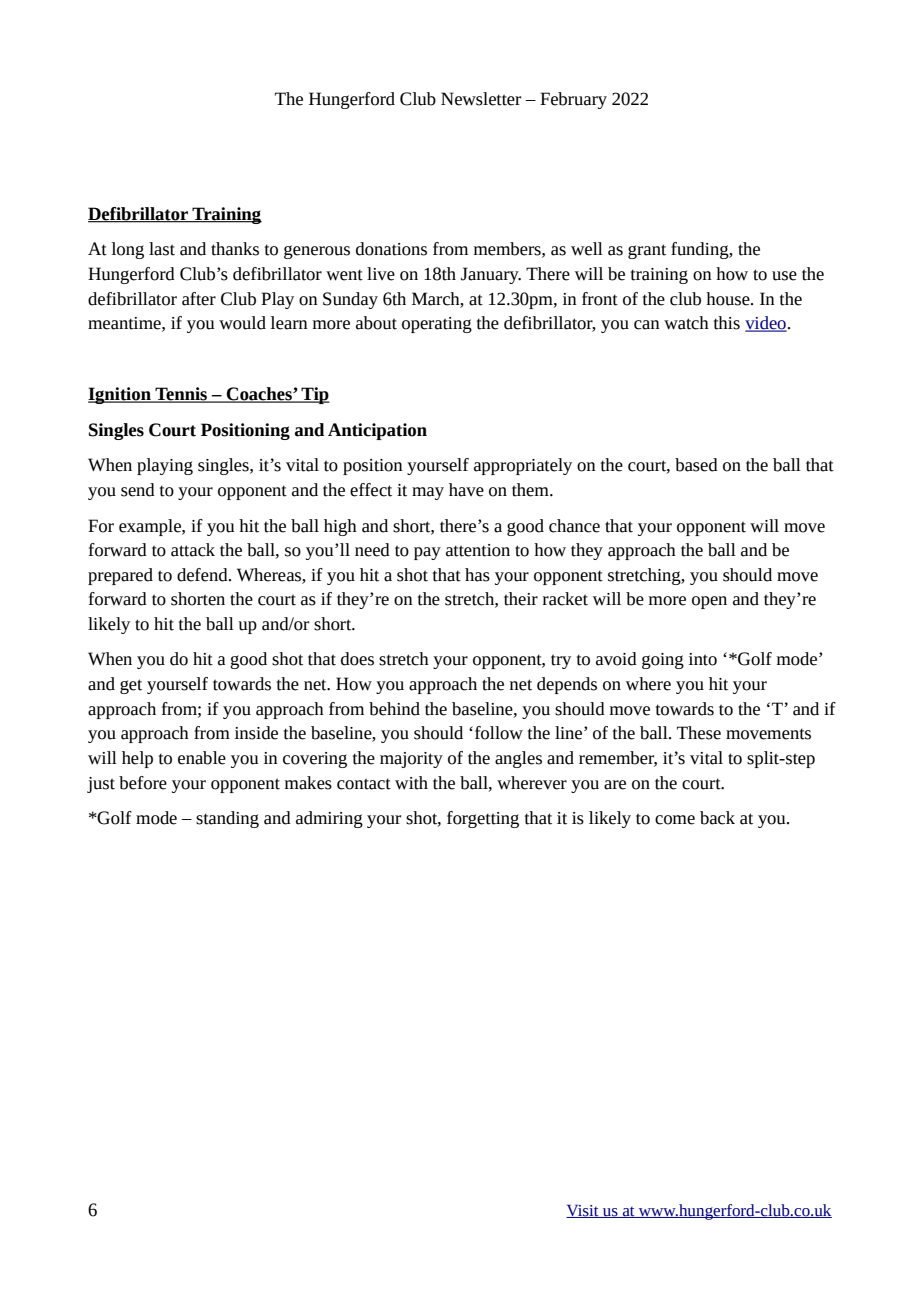 The image size is (924, 1308). I want to click on last, so click(162, 249).
